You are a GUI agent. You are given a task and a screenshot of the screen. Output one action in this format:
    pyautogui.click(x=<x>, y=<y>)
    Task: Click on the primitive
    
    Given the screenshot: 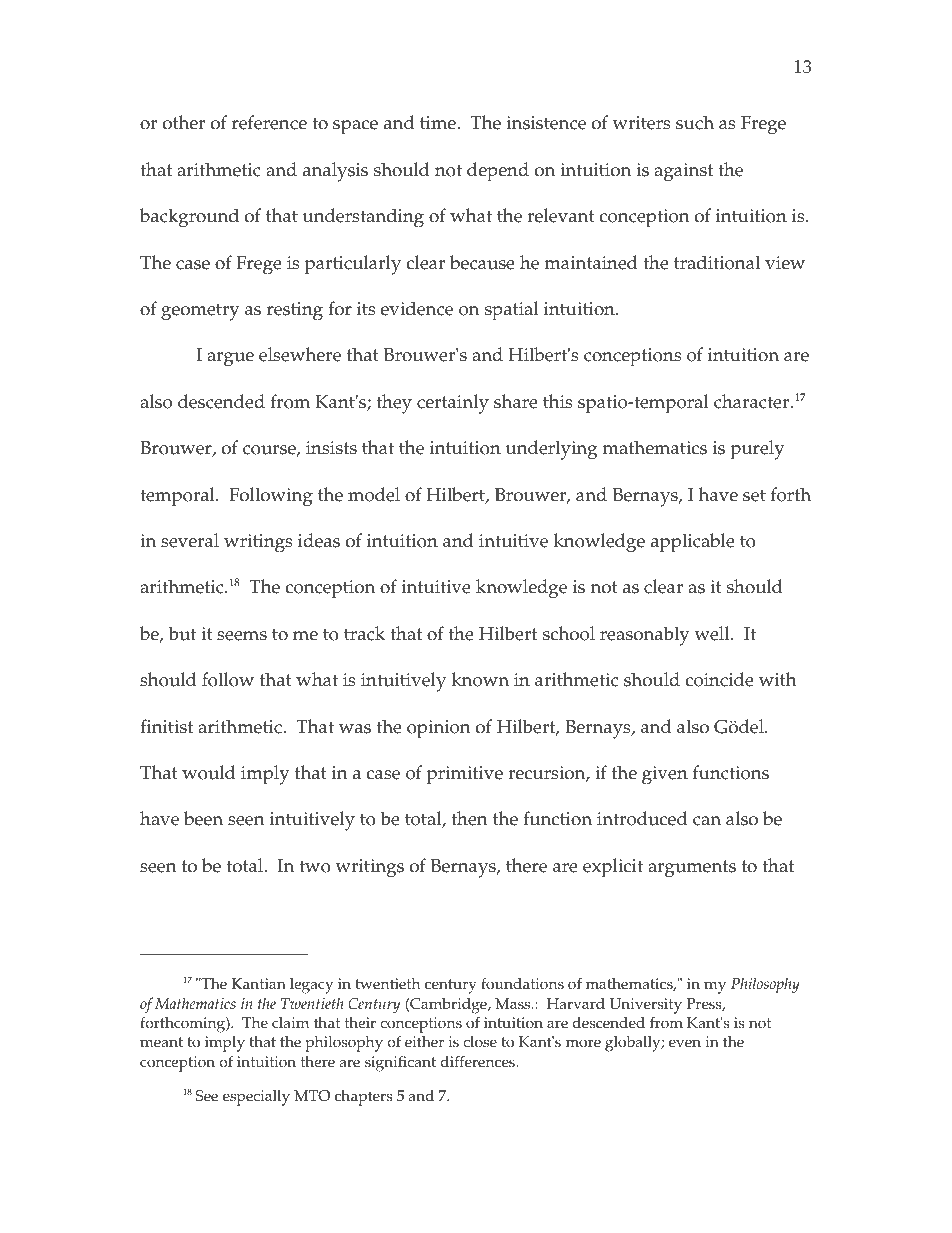 What is the action you would take?
    pyautogui.click(x=465, y=775)
